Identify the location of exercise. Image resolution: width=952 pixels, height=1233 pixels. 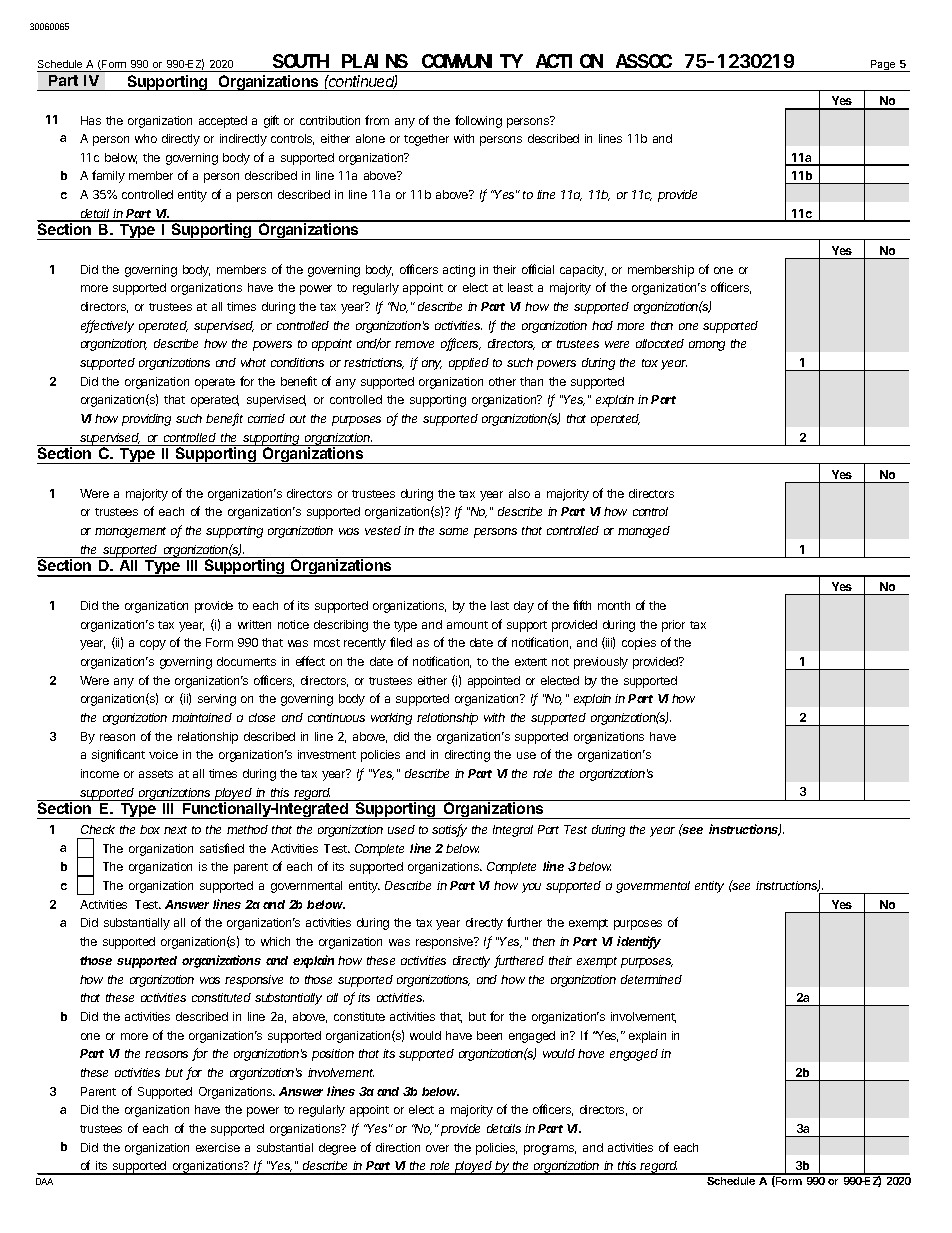
(218, 1147).
